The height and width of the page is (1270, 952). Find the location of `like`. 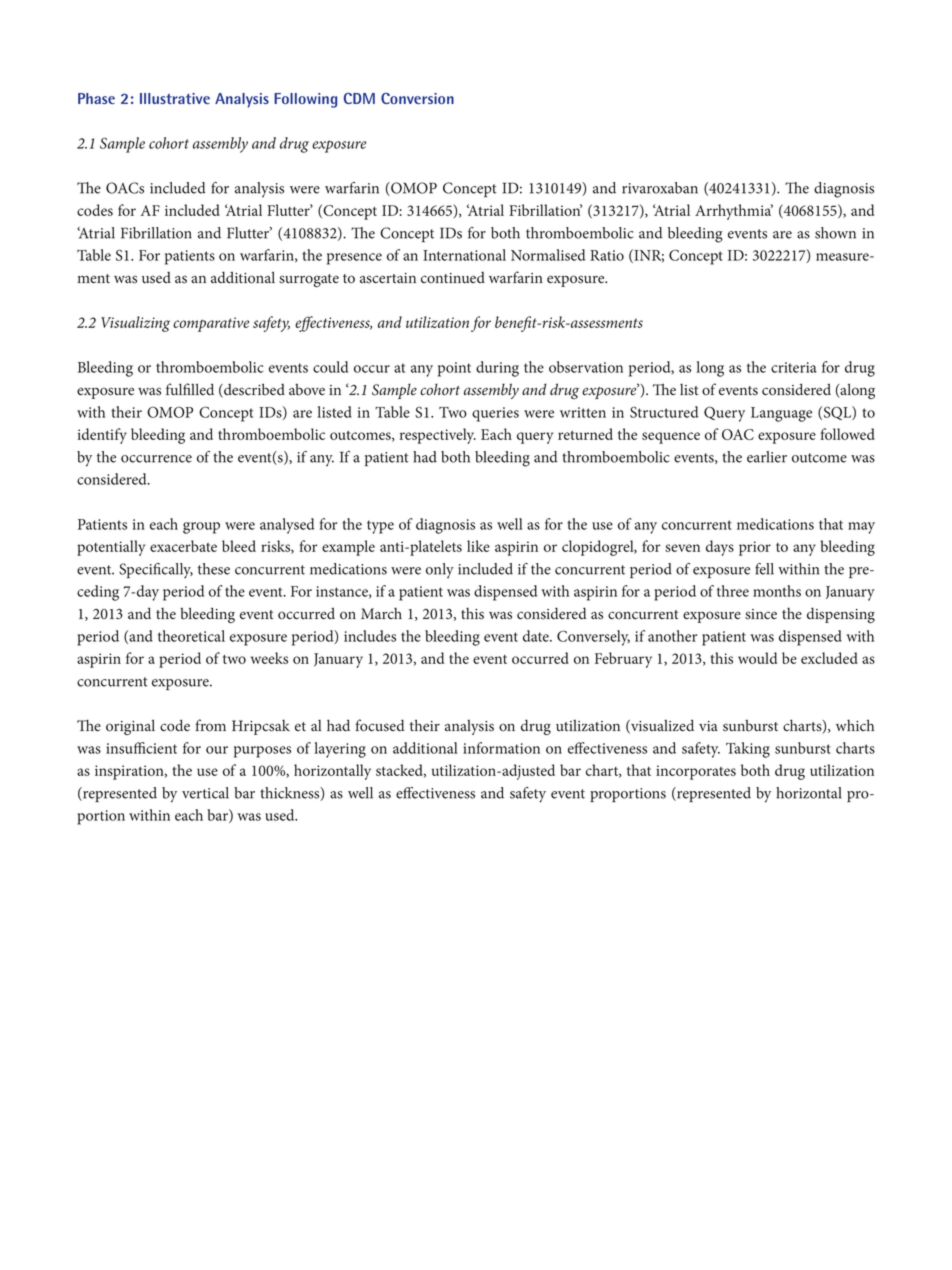

like is located at coordinates (478, 546).
